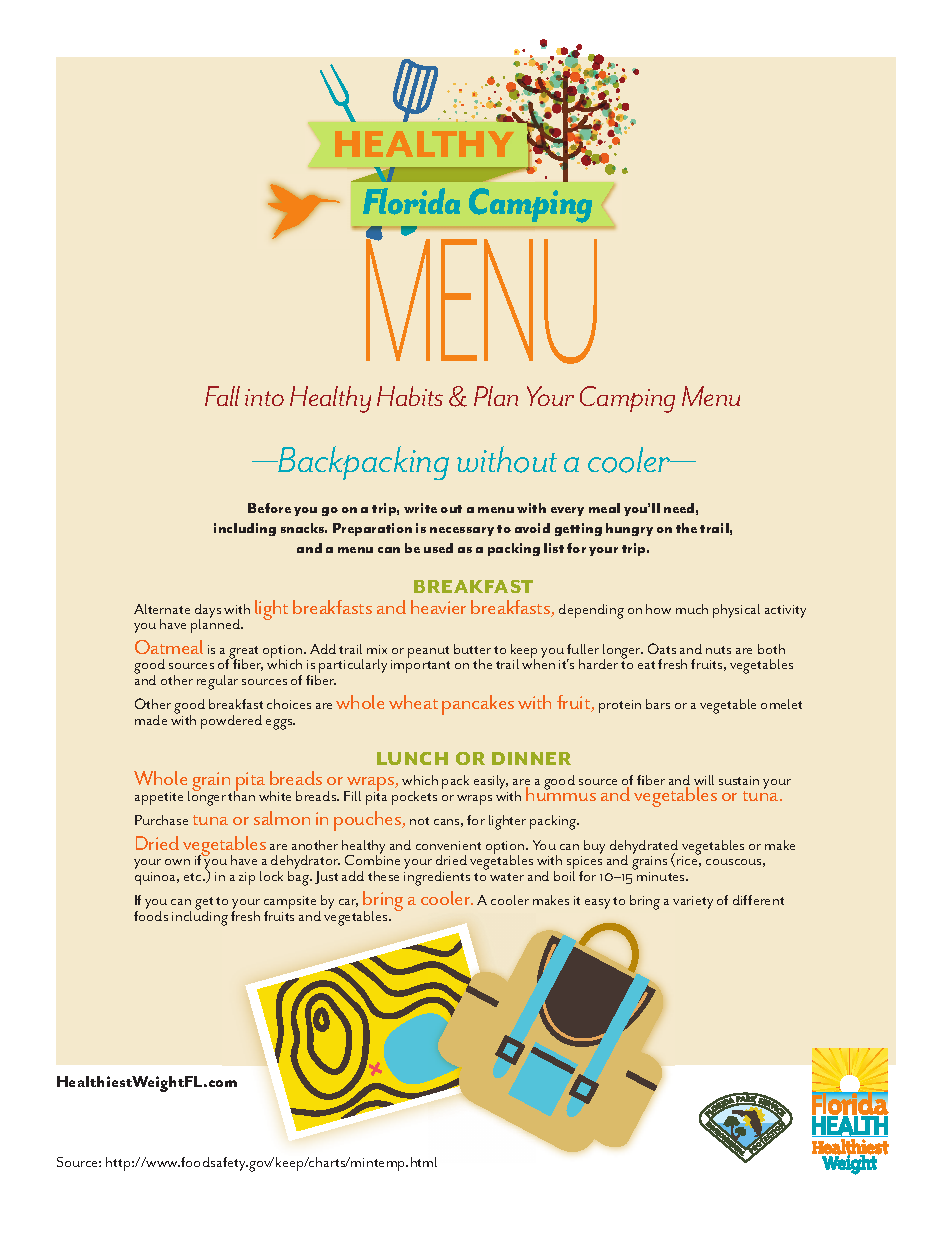 The image size is (952, 1233). What do you see at coordinates (629, 529) in the image?
I see `hungry` at bounding box center [629, 529].
